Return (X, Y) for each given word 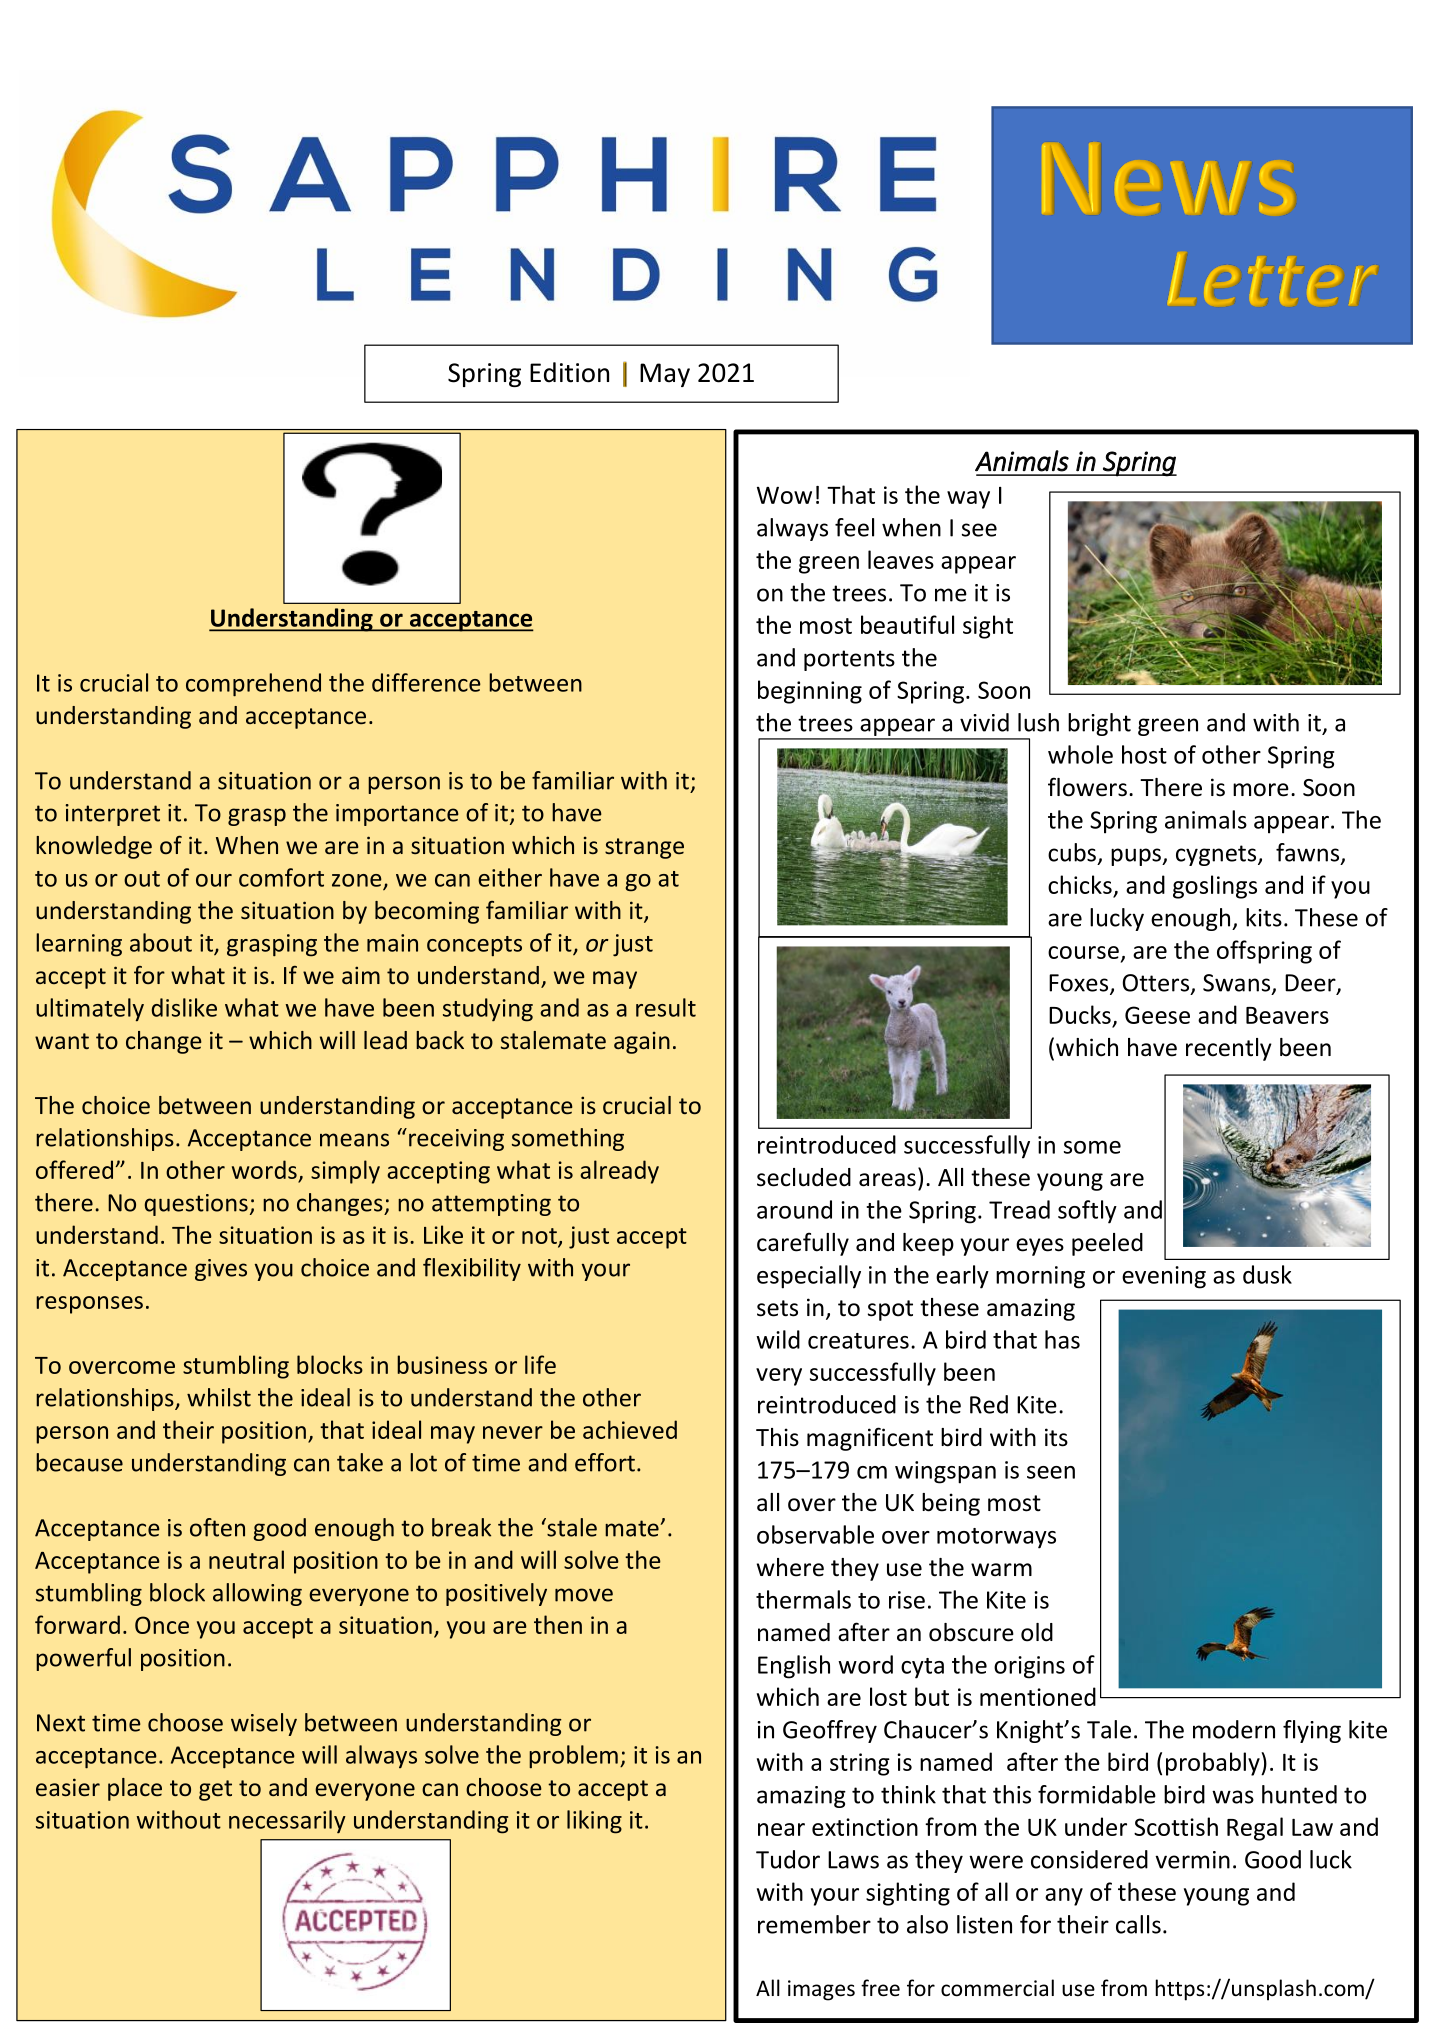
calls (1138, 1924)
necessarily (287, 1821)
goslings (1215, 887)
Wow (784, 495)
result (666, 1007)
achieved (630, 1429)
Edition (569, 372)
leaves (901, 559)
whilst (219, 1397)
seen (1051, 1472)
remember (814, 1924)
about (161, 942)
